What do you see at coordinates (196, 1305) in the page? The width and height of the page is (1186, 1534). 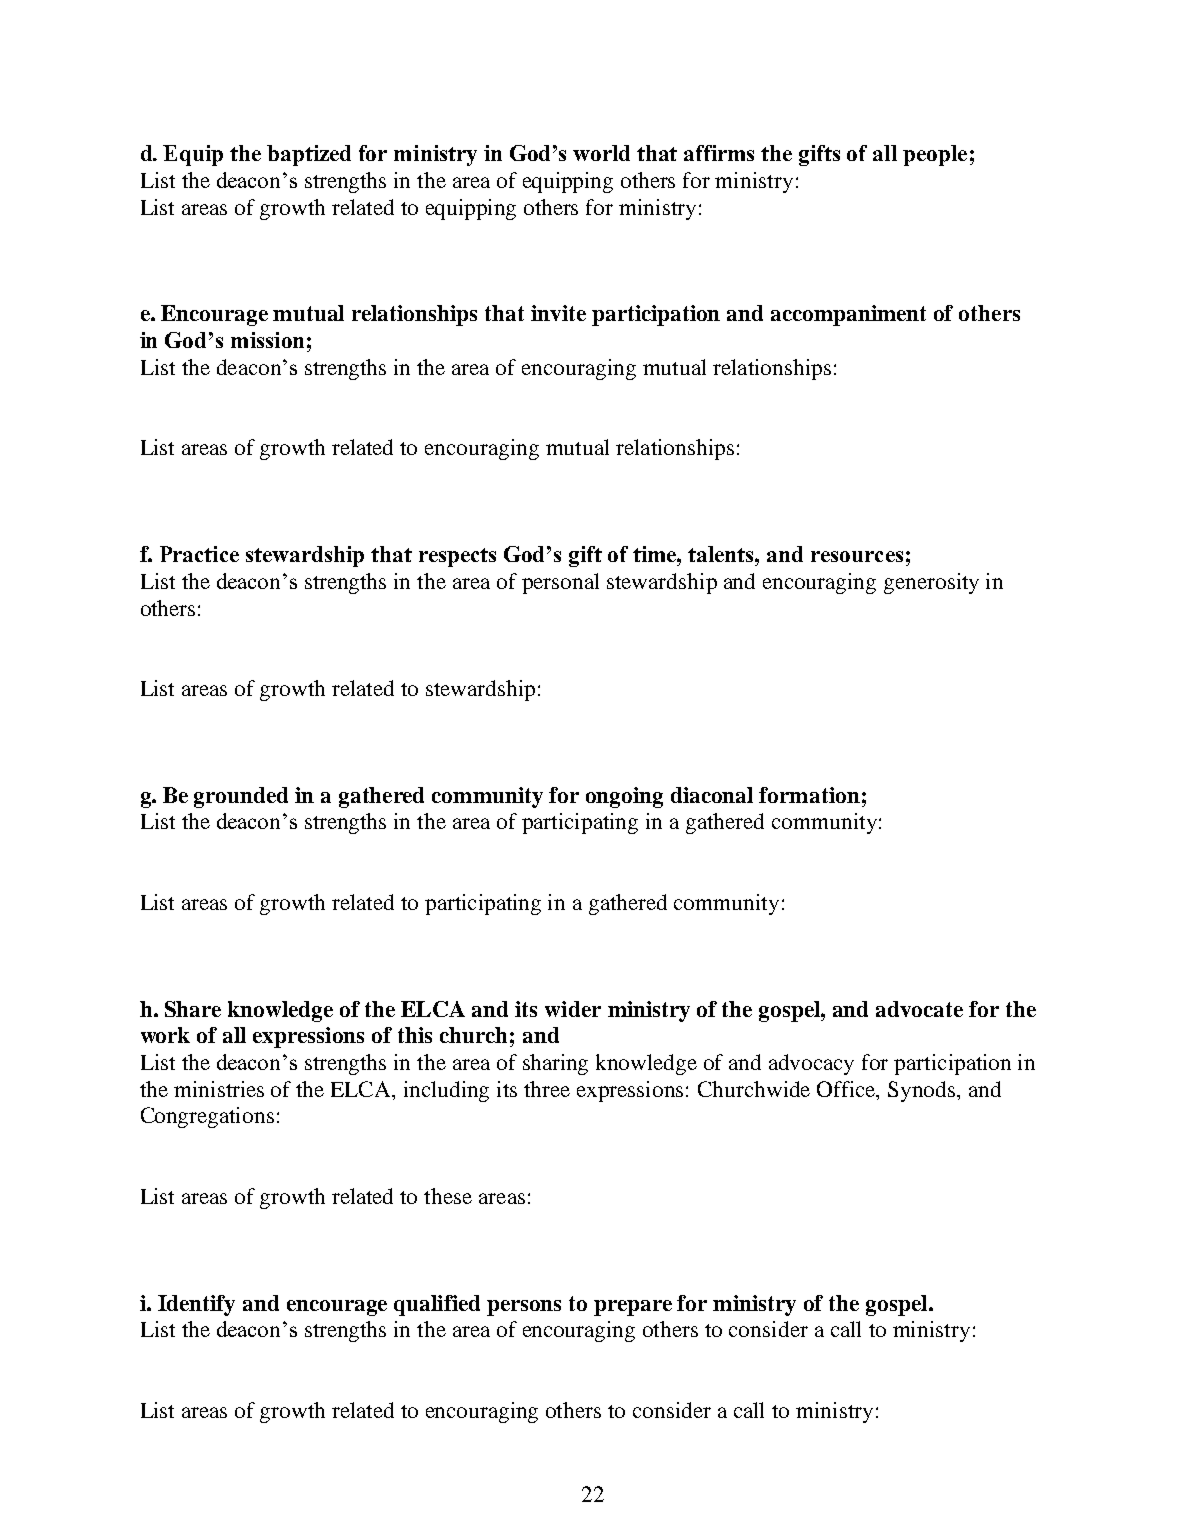 I see `Identify` at bounding box center [196, 1305].
